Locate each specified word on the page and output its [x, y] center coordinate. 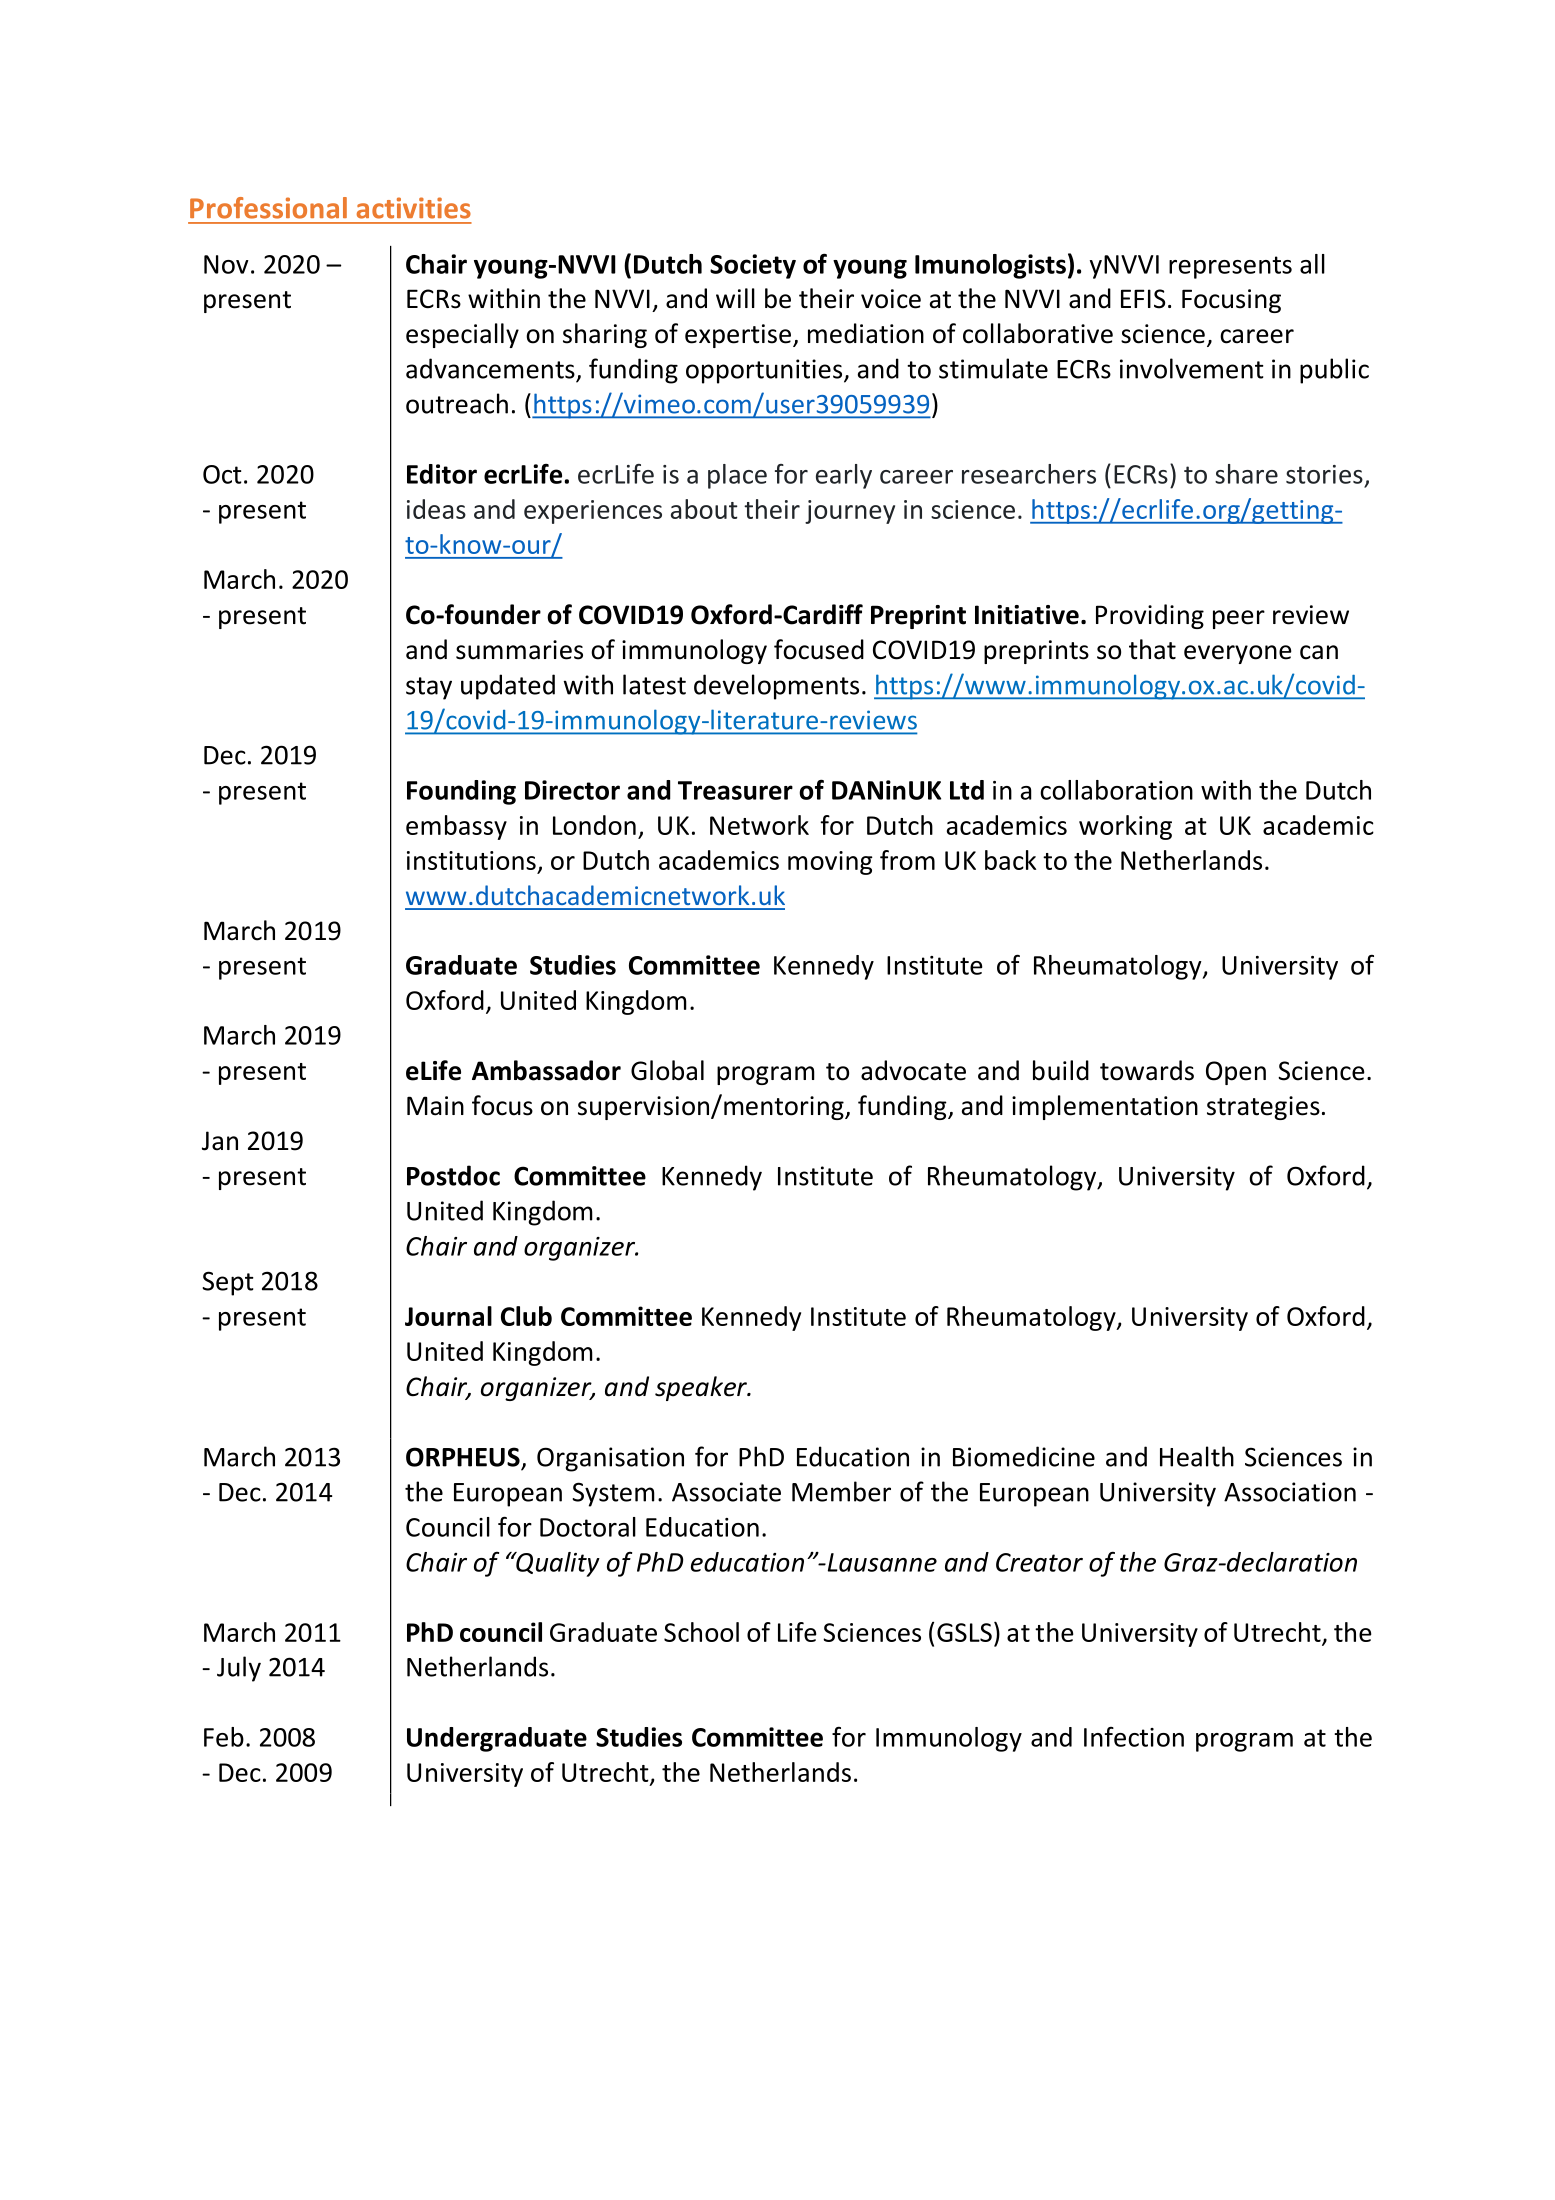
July [239, 1669]
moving [830, 863]
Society [753, 266]
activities [414, 208]
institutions [471, 860]
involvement [1192, 368]
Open [1236, 1073]
